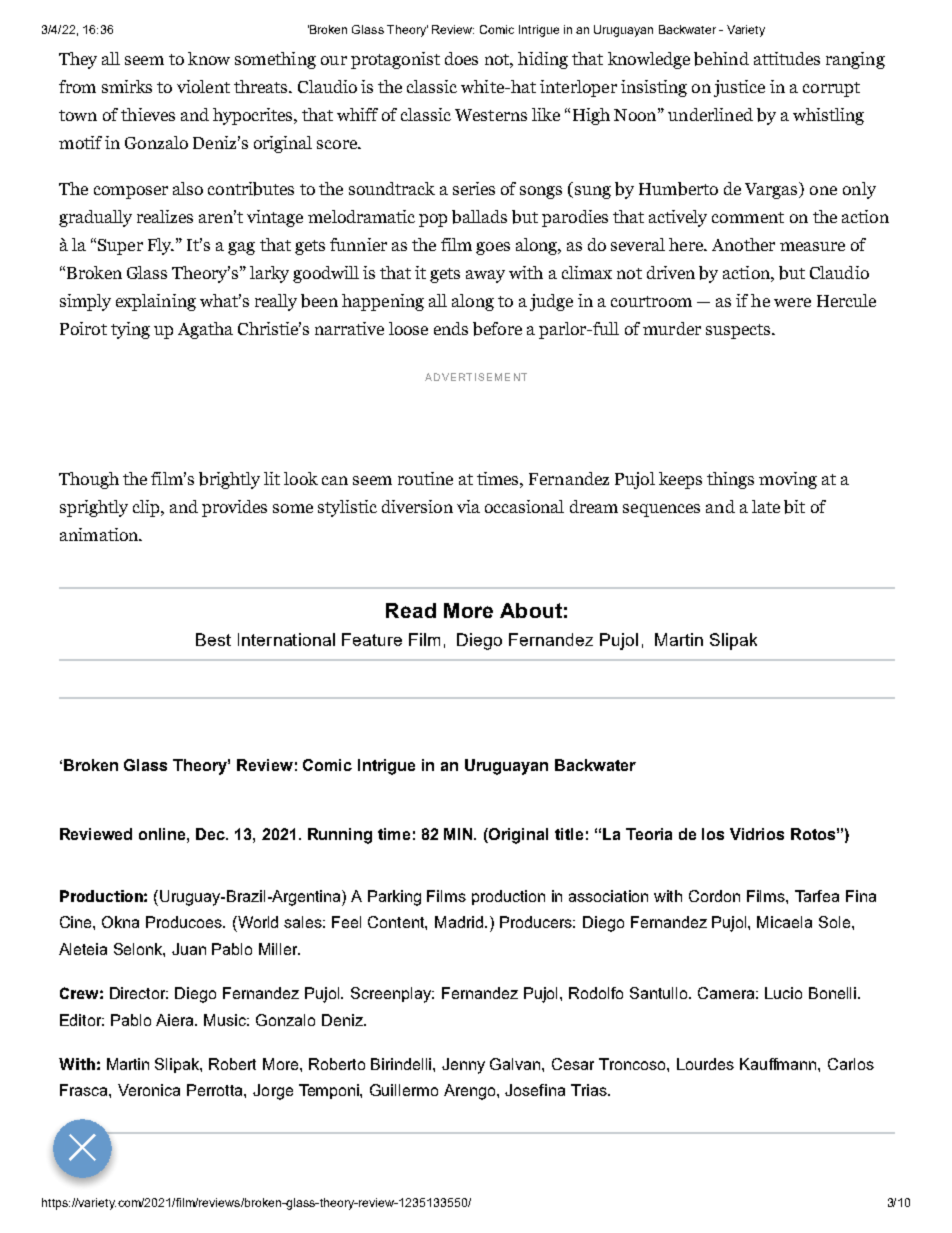  What do you see at coordinates (149, 1090) in the screenshot?
I see `Veronica` at bounding box center [149, 1090].
